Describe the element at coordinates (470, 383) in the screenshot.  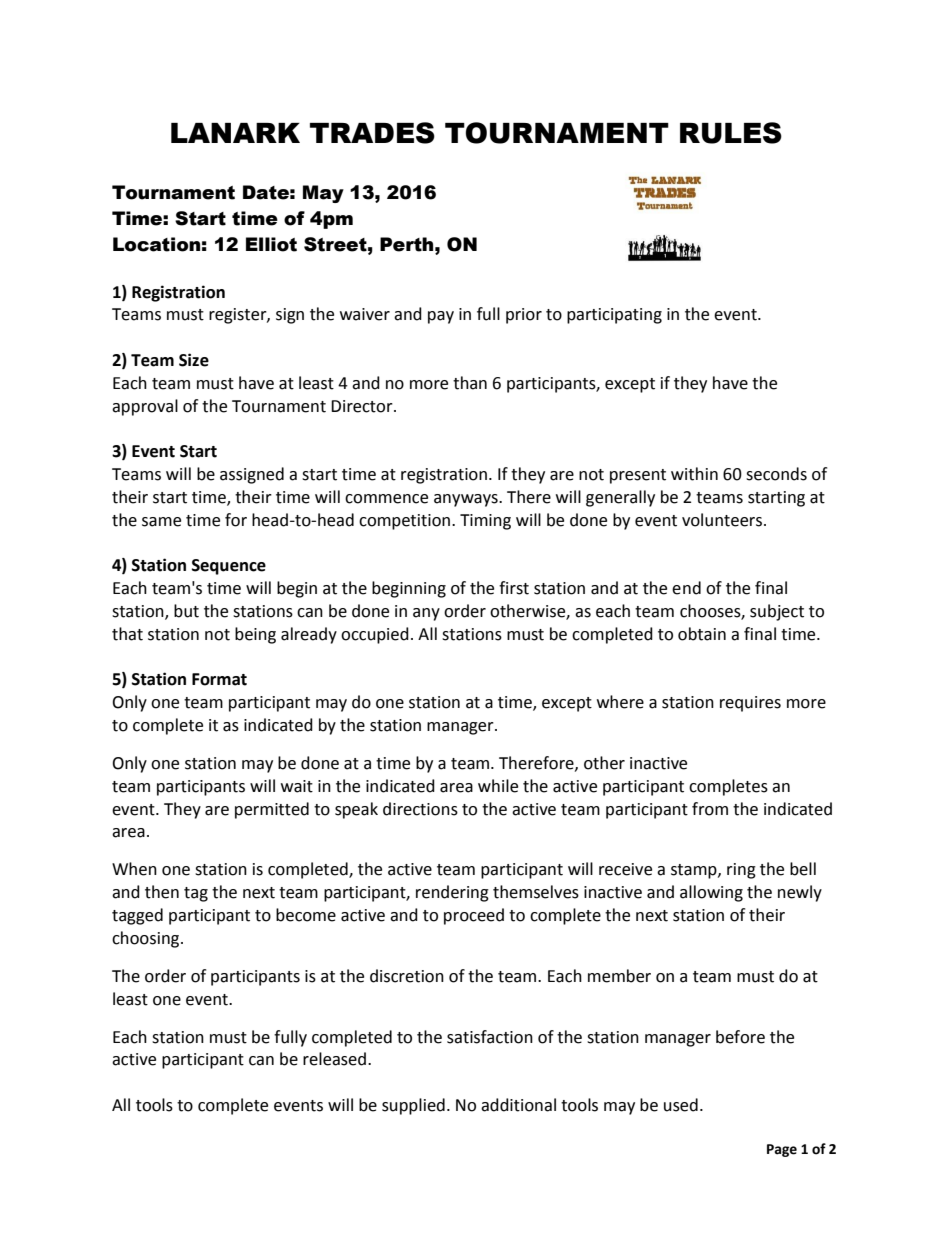
I see `than` at that location.
